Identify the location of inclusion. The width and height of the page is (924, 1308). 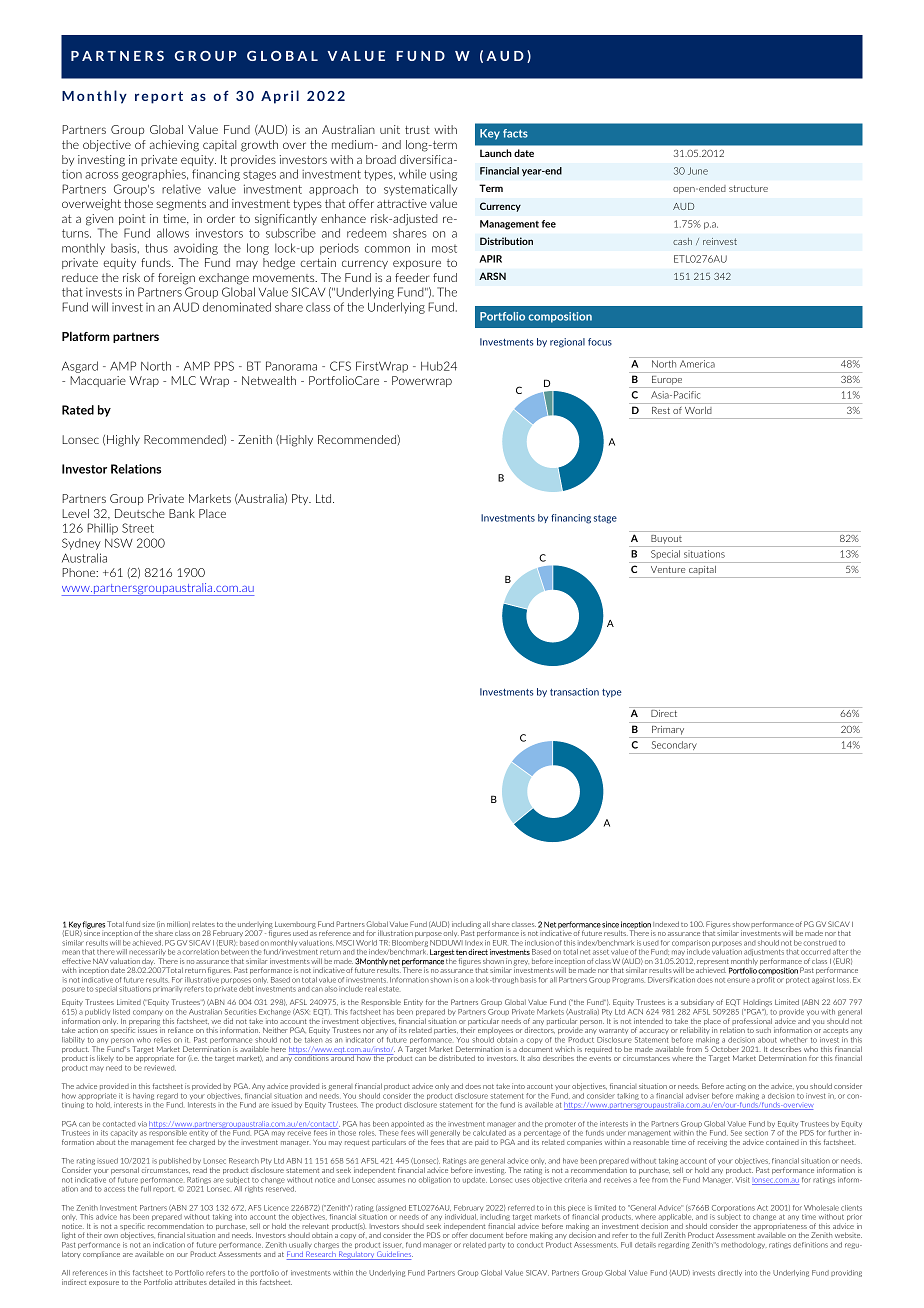
(539, 943).
